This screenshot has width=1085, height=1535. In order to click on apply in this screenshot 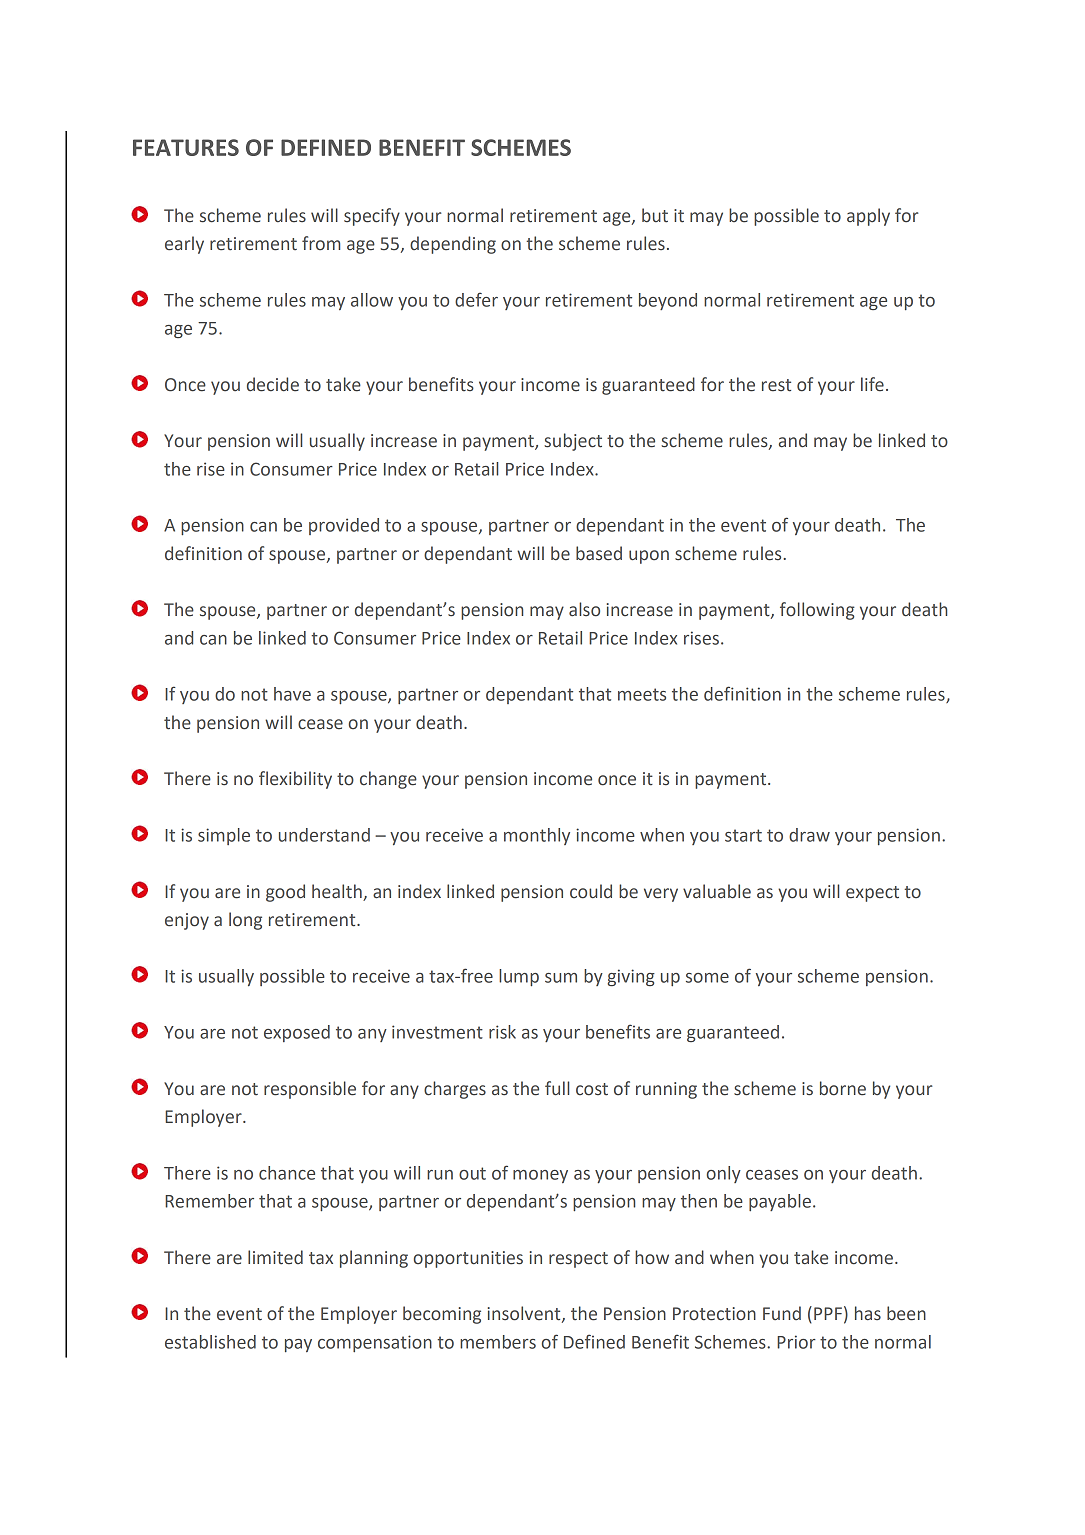, I will do `click(868, 217)`.
